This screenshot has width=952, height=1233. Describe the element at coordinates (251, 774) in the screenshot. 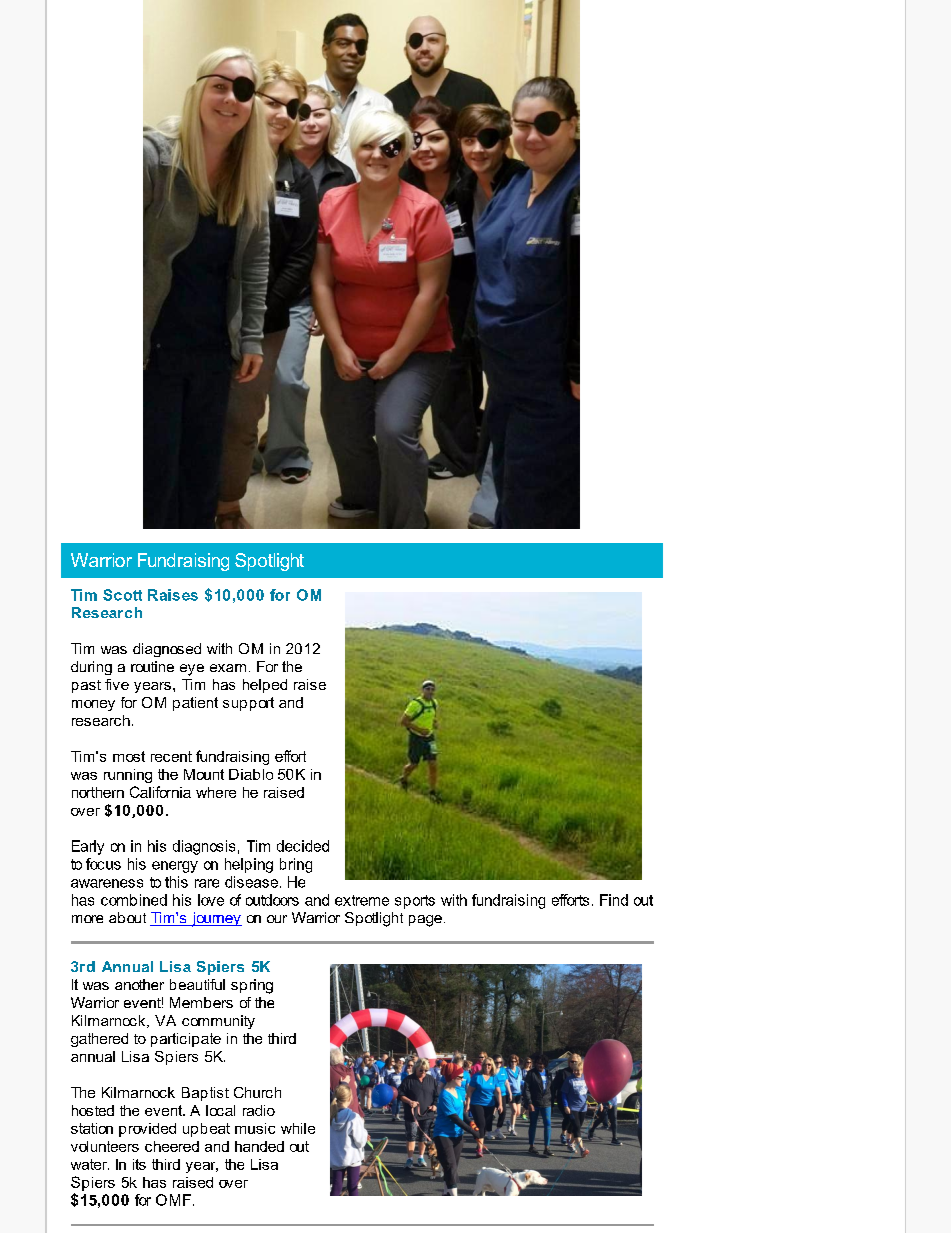

I see `Diablo` at that location.
